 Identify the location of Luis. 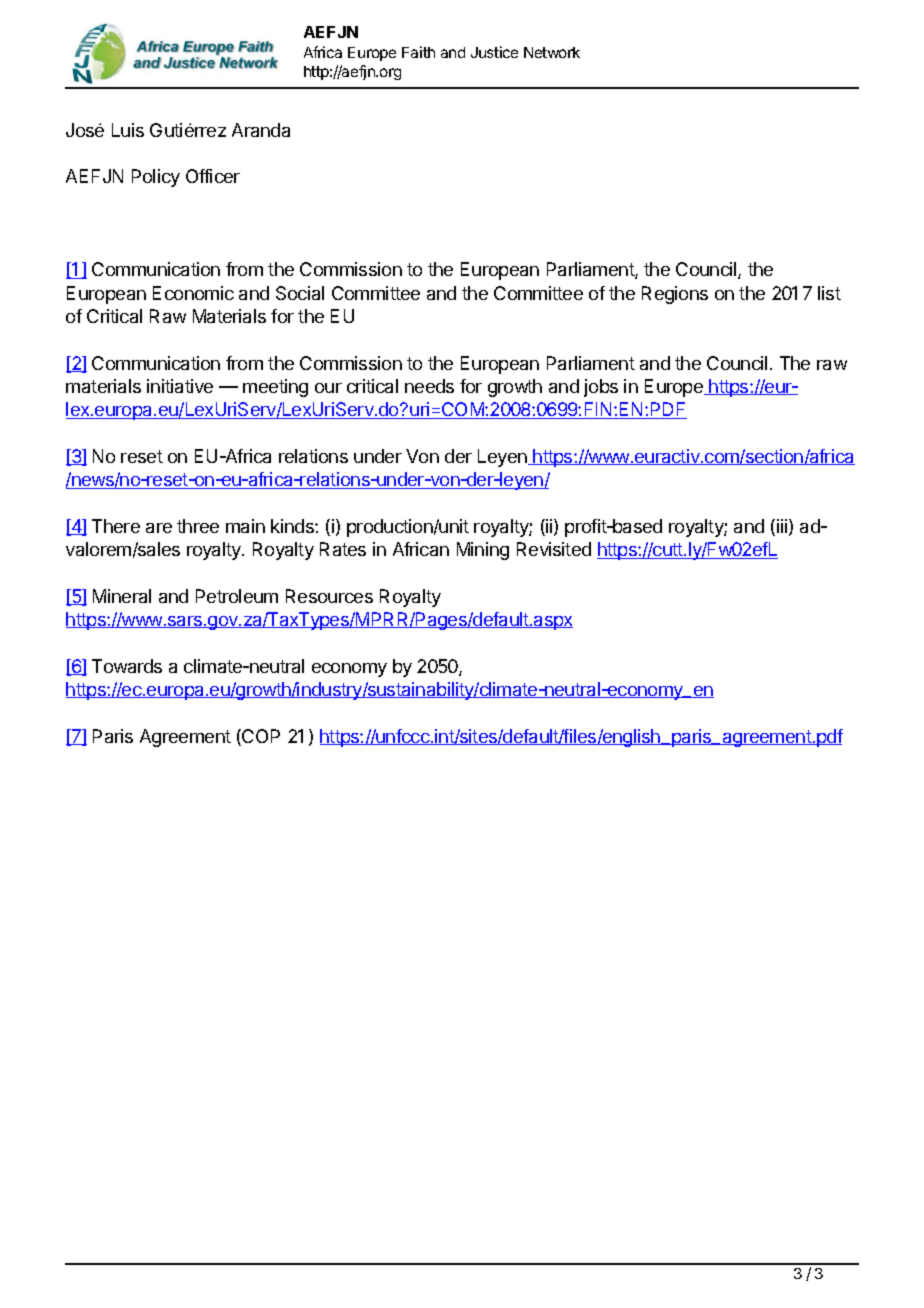
(128, 130).
